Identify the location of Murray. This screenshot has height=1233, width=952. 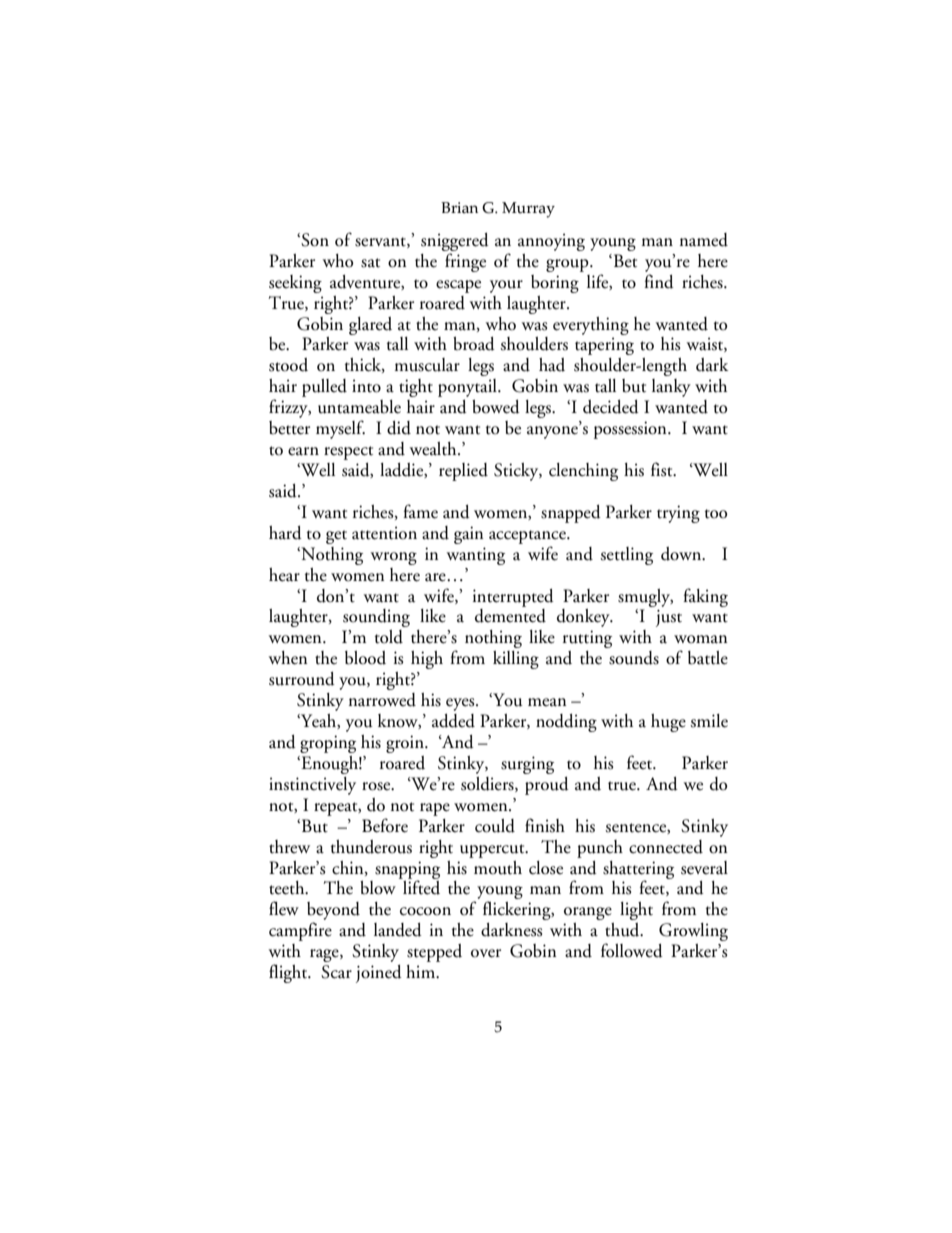
(528, 210).
